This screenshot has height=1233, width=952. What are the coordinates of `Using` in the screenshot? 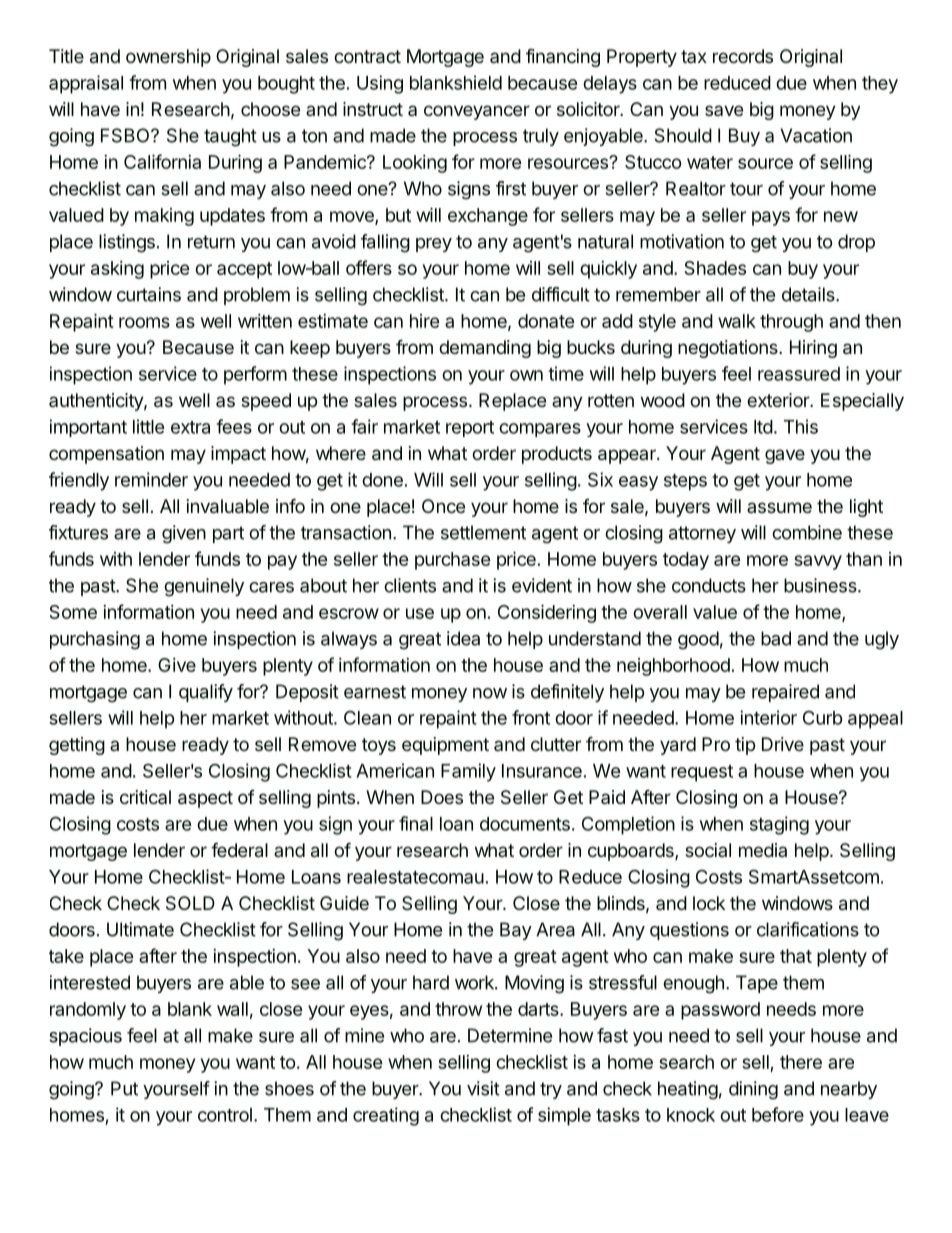 It's located at (380, 84).
